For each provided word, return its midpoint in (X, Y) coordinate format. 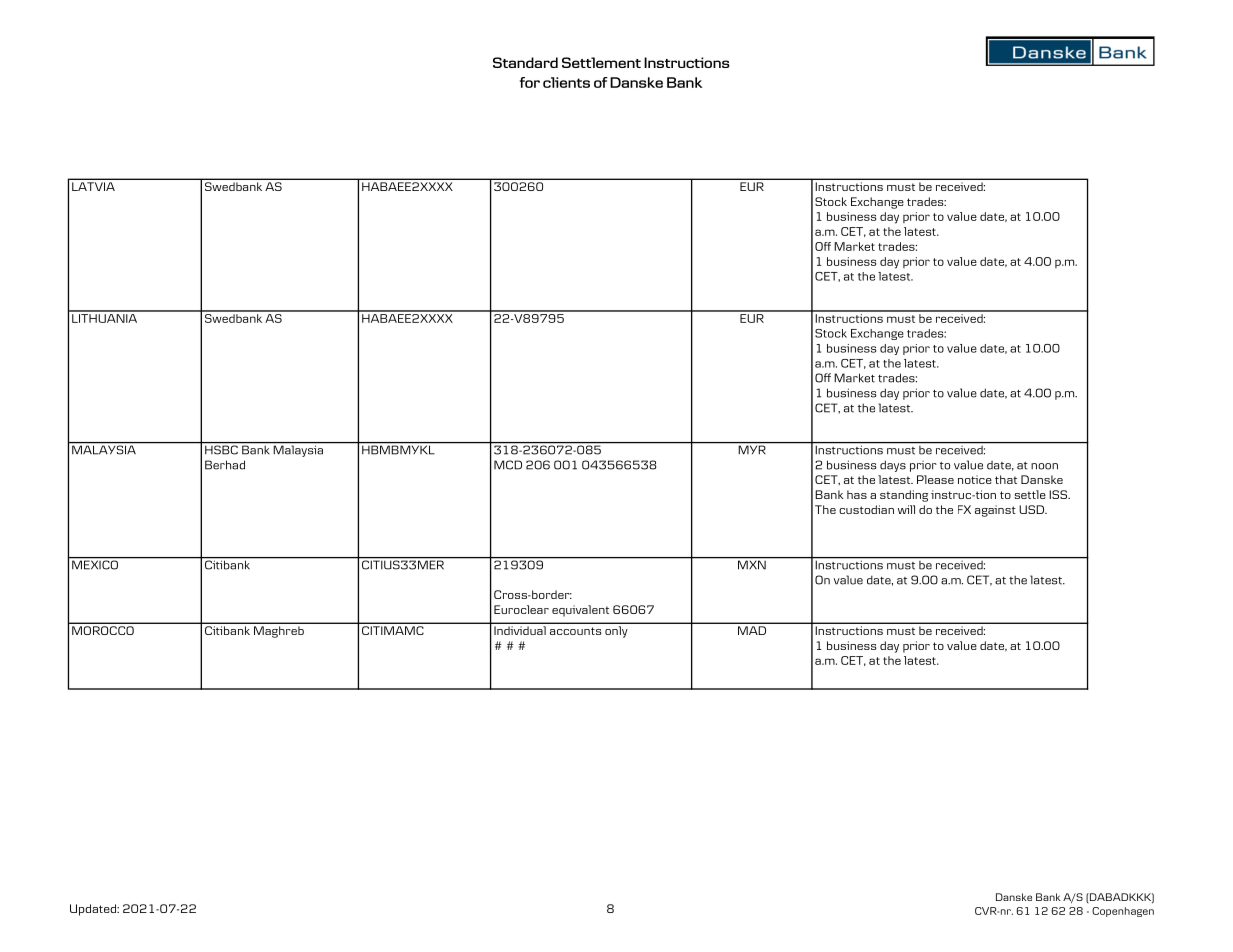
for (530, 82)
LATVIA (93, 186)
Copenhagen (1123, 912)
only (616, 632)
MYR (752, 449)
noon (1044, 466)
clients (566, 82)
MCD (508, 465)
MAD (752, 630)
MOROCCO (103, 630)
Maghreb (279, 632)
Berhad (225, 465)
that (1006, 479)
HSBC (221, 450)
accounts (576, 631)
